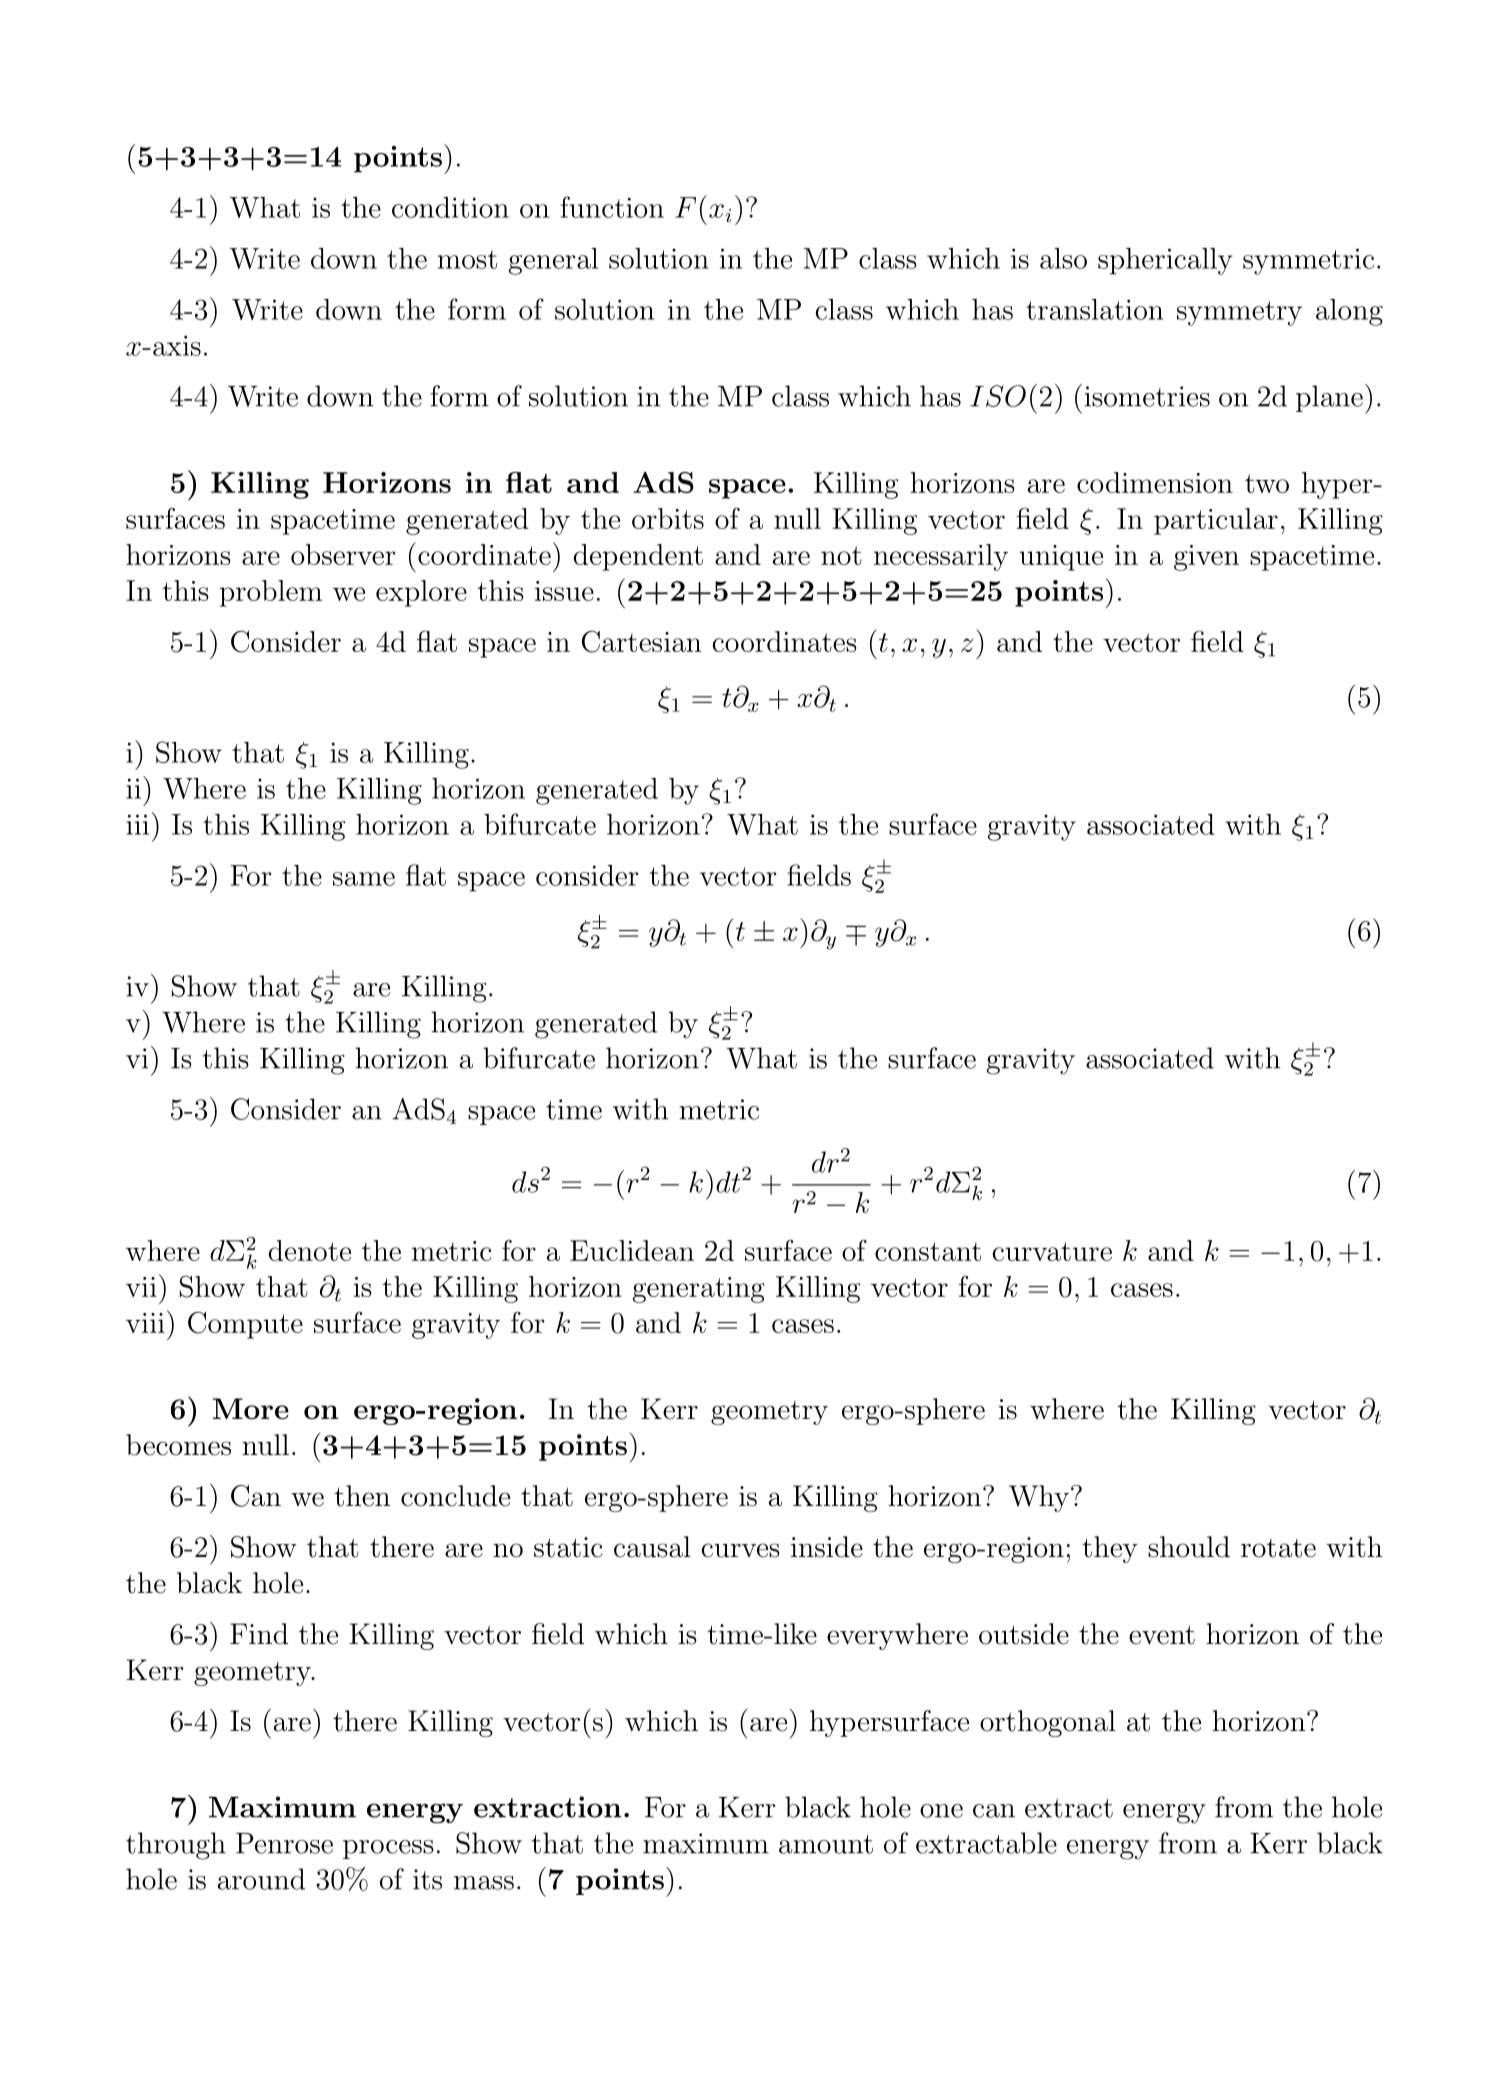  I want to click on should, so click(1189, 1547).
